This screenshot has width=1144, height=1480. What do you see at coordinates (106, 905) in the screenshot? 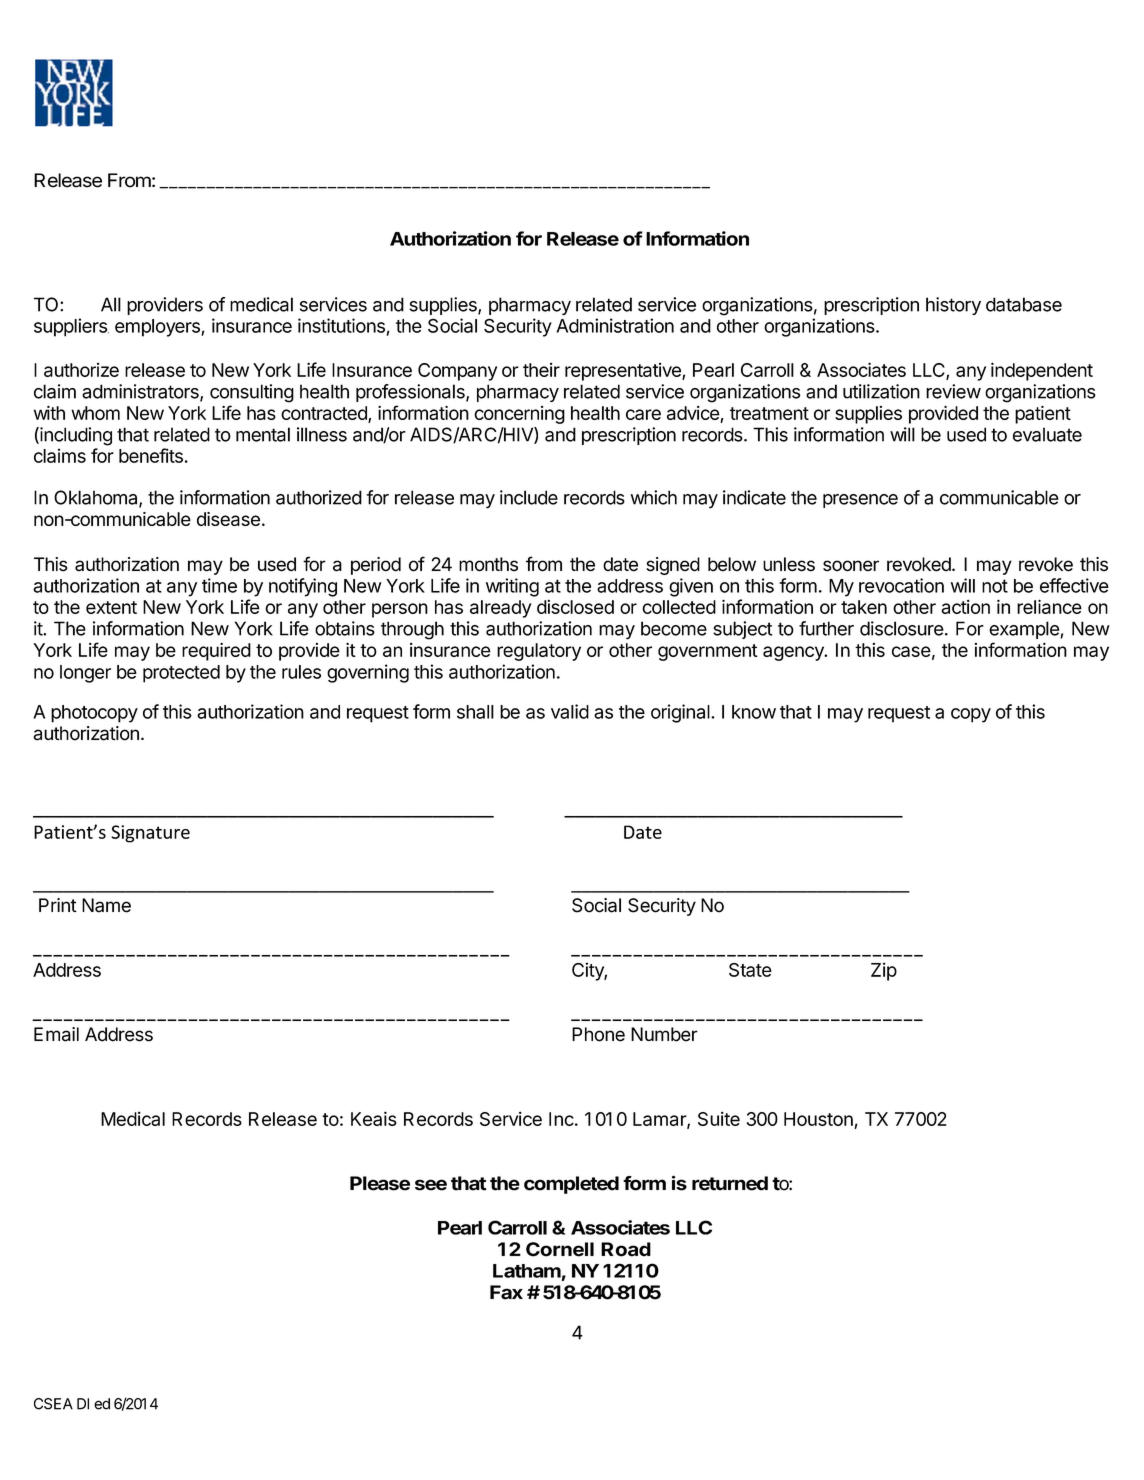
I see `Name` at bounding box center [106, 905].
